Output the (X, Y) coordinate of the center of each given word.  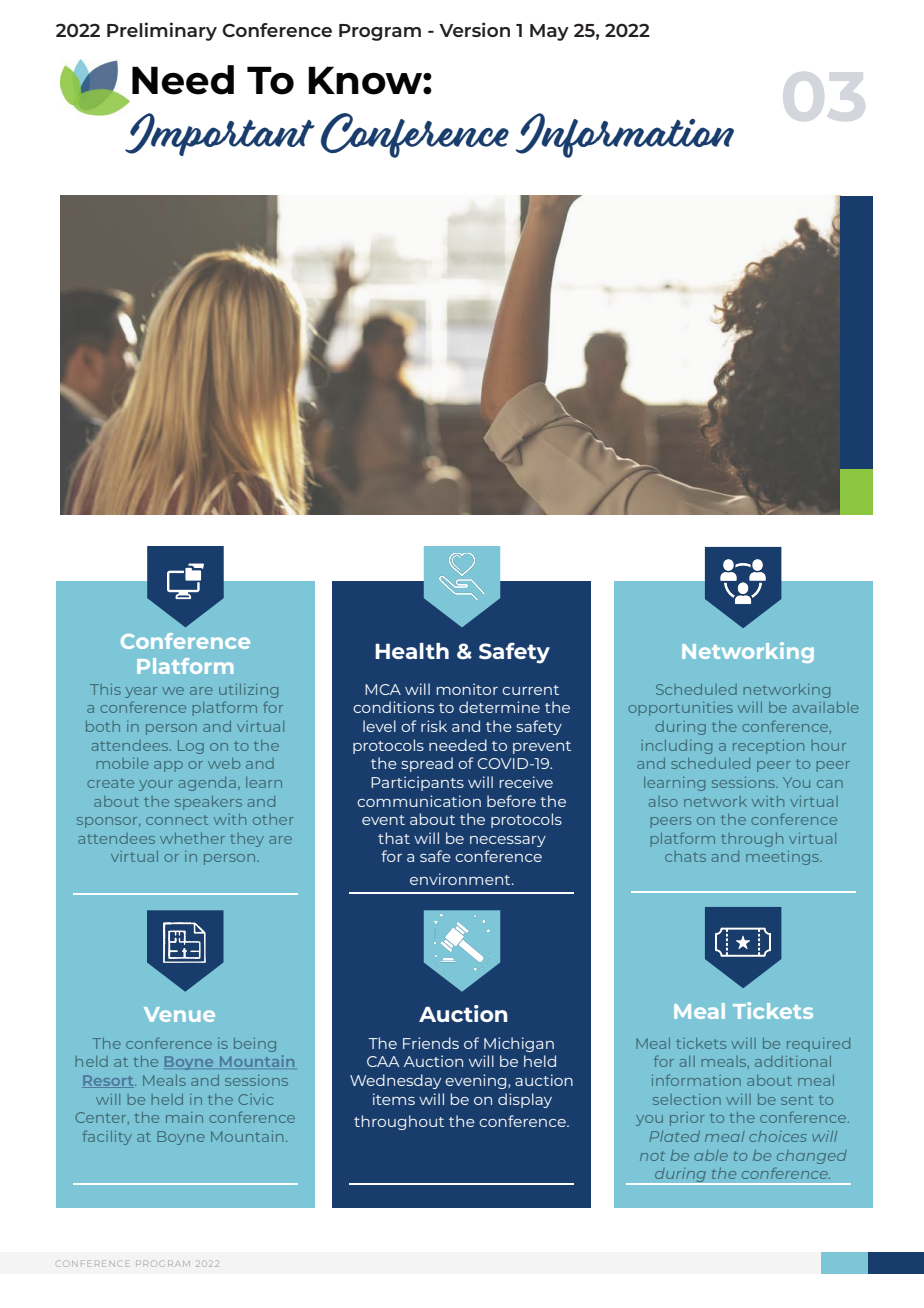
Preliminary (162, 31)
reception (768, 747)
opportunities (680, 709)
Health (412, 651)
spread (427, 764)
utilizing (248, 691)
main (184, 1117)
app (168, 766)
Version (474, 29)
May (549, 32)
